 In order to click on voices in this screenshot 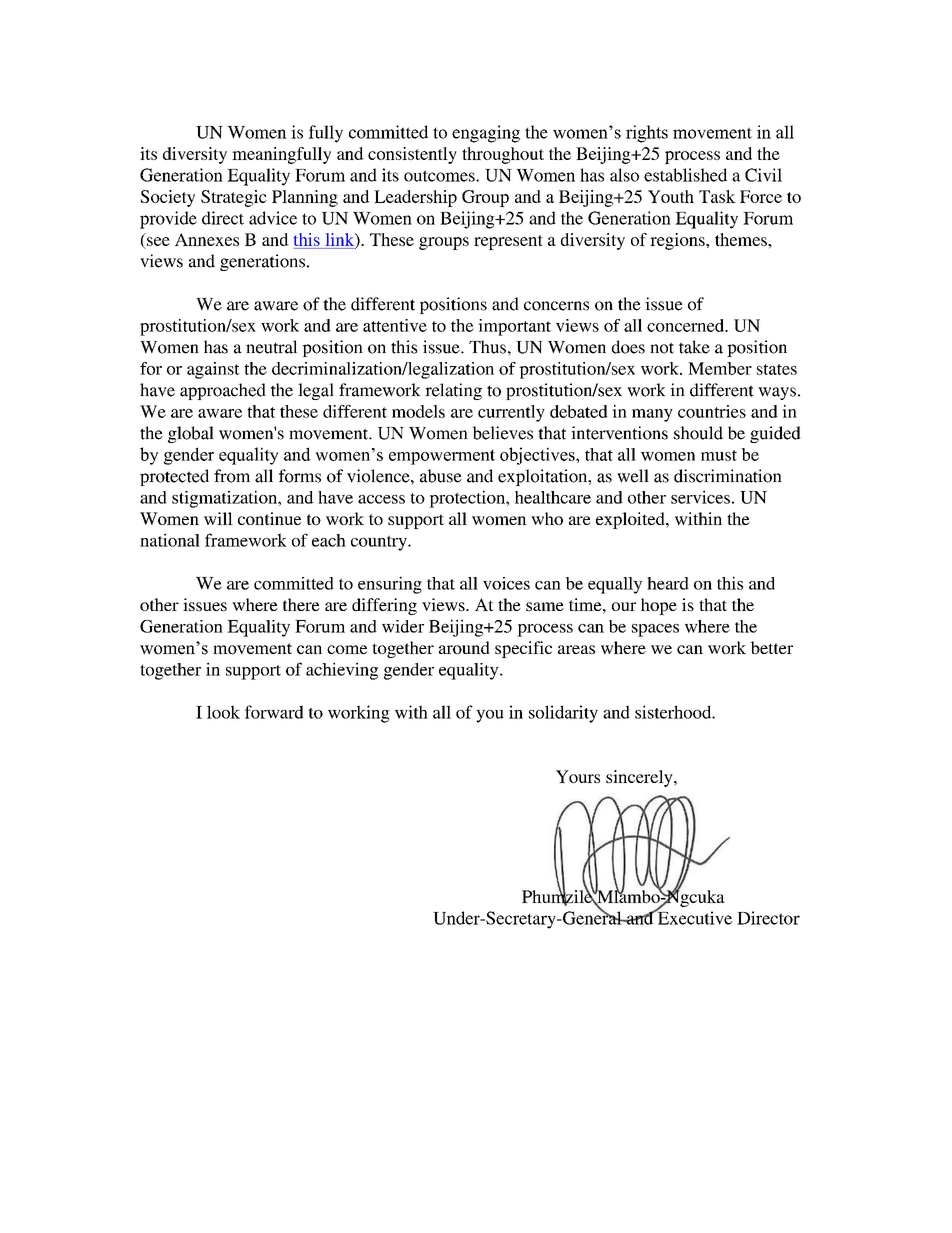, I will do `click(506, 583)`.
